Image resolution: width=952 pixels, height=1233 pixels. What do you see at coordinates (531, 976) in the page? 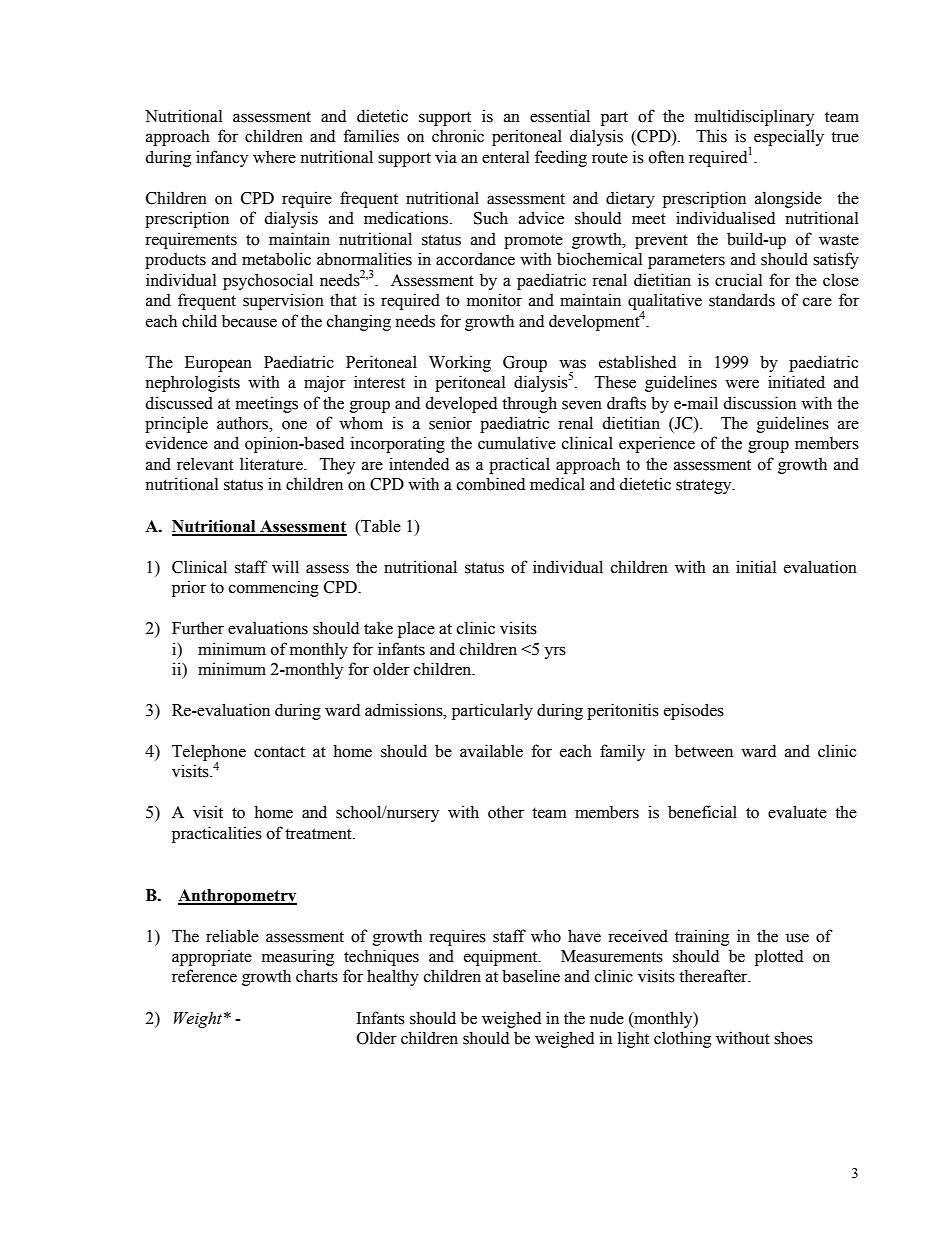
I see `baseline` at bounding box center [531, 976].
